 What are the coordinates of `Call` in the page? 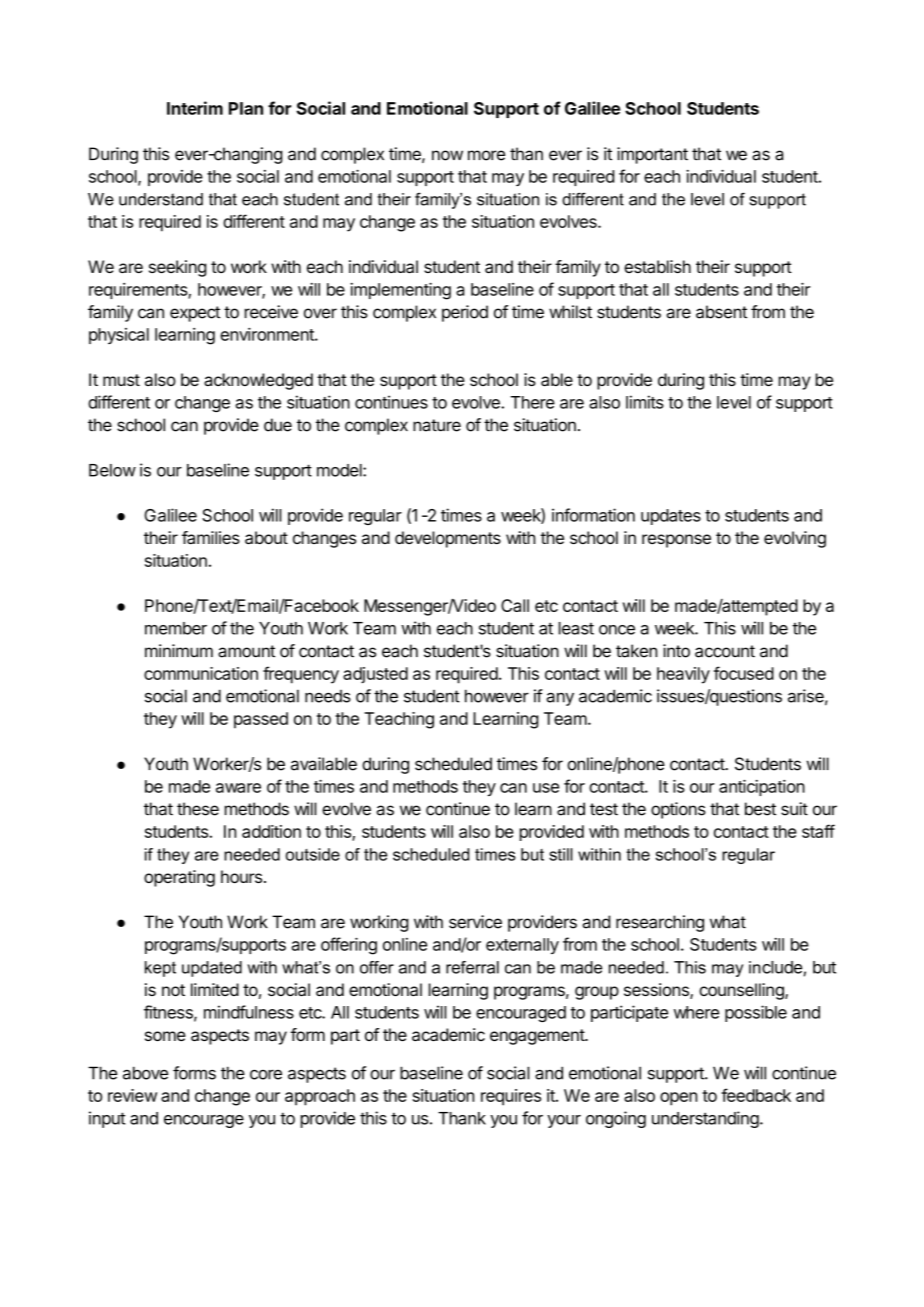 It's located at (515, 605).
